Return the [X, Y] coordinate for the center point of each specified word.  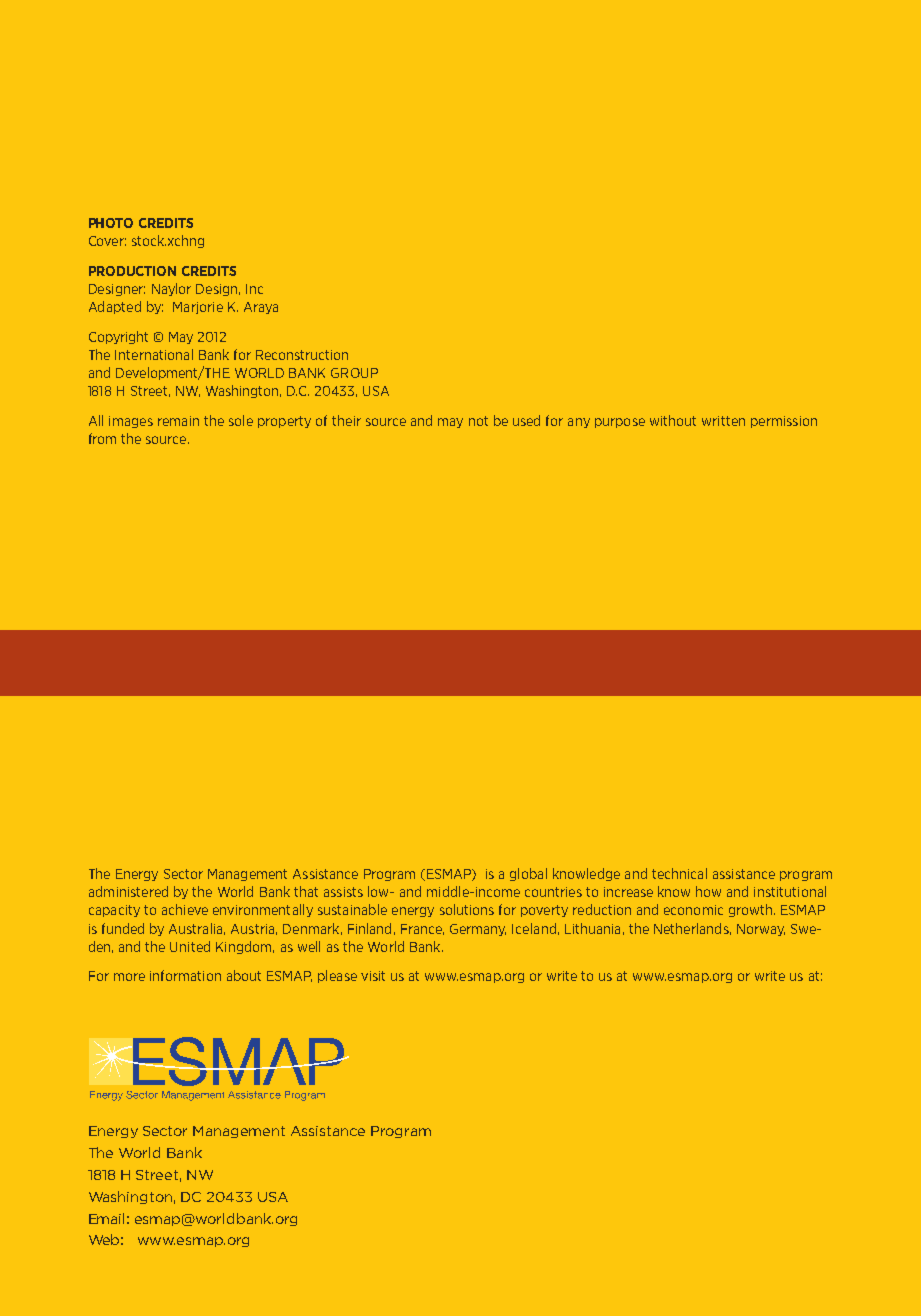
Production [132, 271]
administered [128, 891]
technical [679, 873]
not [478, 421]
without [673, 420]
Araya [261, 308]
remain [178, 421]
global [528, 874]
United [190, 946]
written [723, 421]
